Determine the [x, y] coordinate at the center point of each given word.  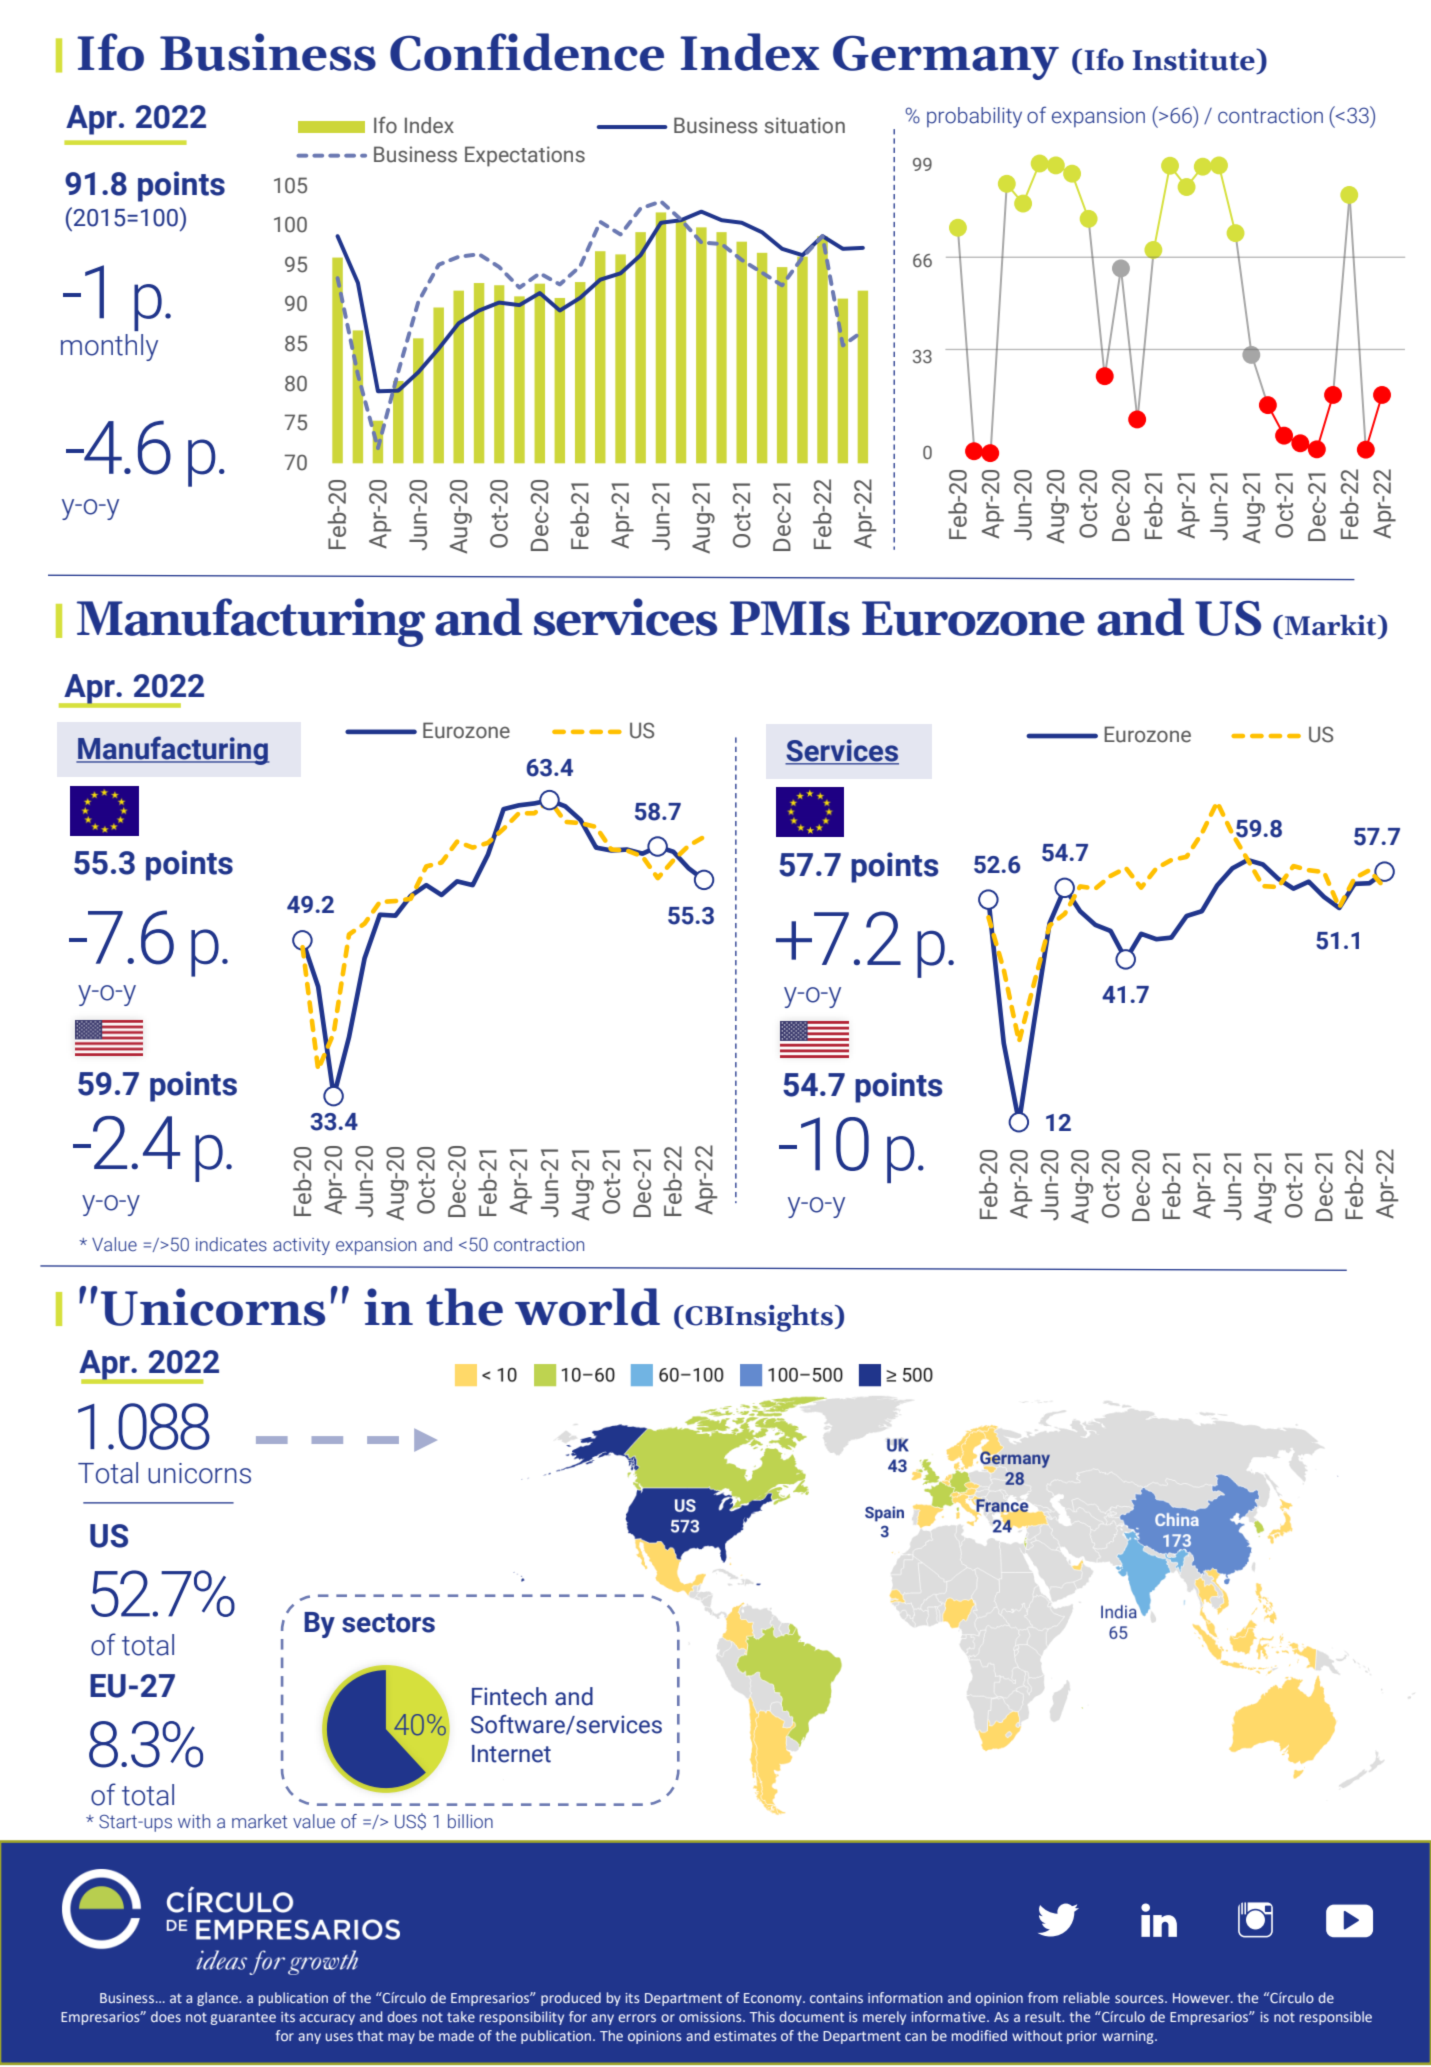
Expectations [525, 156]
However [1202, 1998]
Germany [946, 57]
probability [974, 117]
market [259, 1821]
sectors [388, 1623]
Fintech [509, 1696]
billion [470, 1821]
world [587, 1307]
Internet [511, 1754]
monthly [109, 347]
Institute [1195, 59]
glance [218, 1999]
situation [804, 125]
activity [301, 1246]
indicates [231, 1244]
